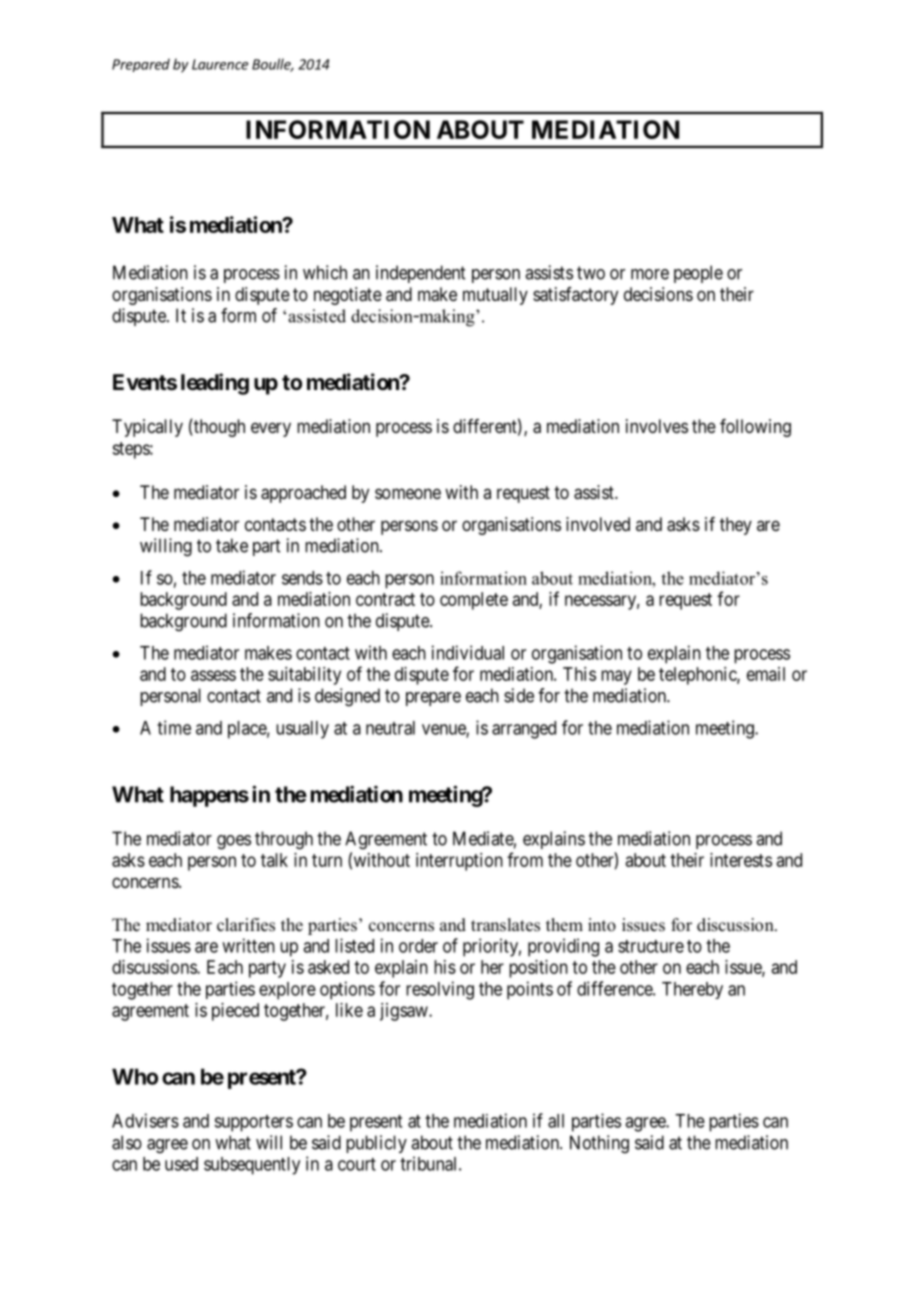  Describe the element at coordinates (459, 862) in the image. I see `interruption` at that location.
